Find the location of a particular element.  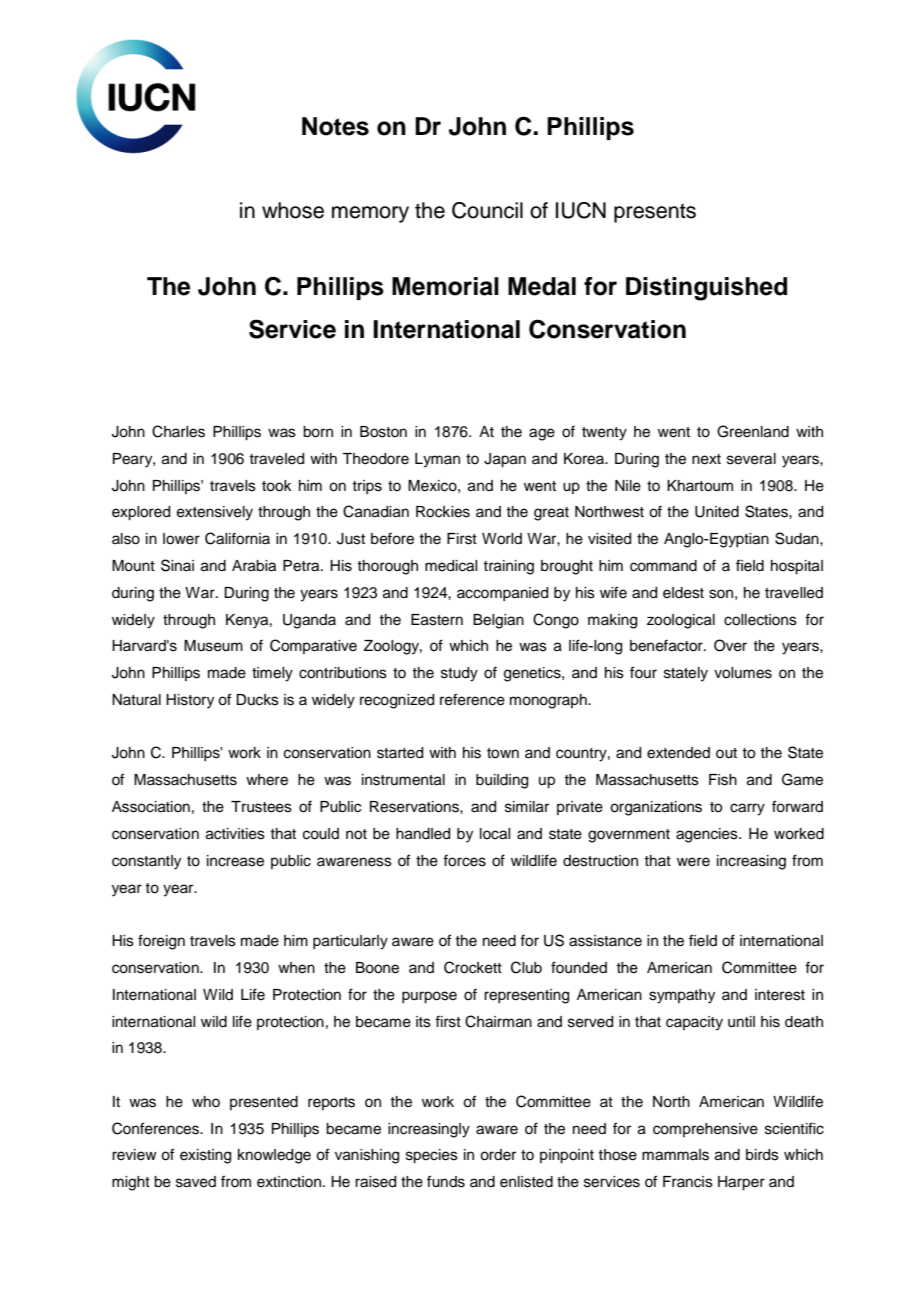

whose is located at coordinates (293, 210).
